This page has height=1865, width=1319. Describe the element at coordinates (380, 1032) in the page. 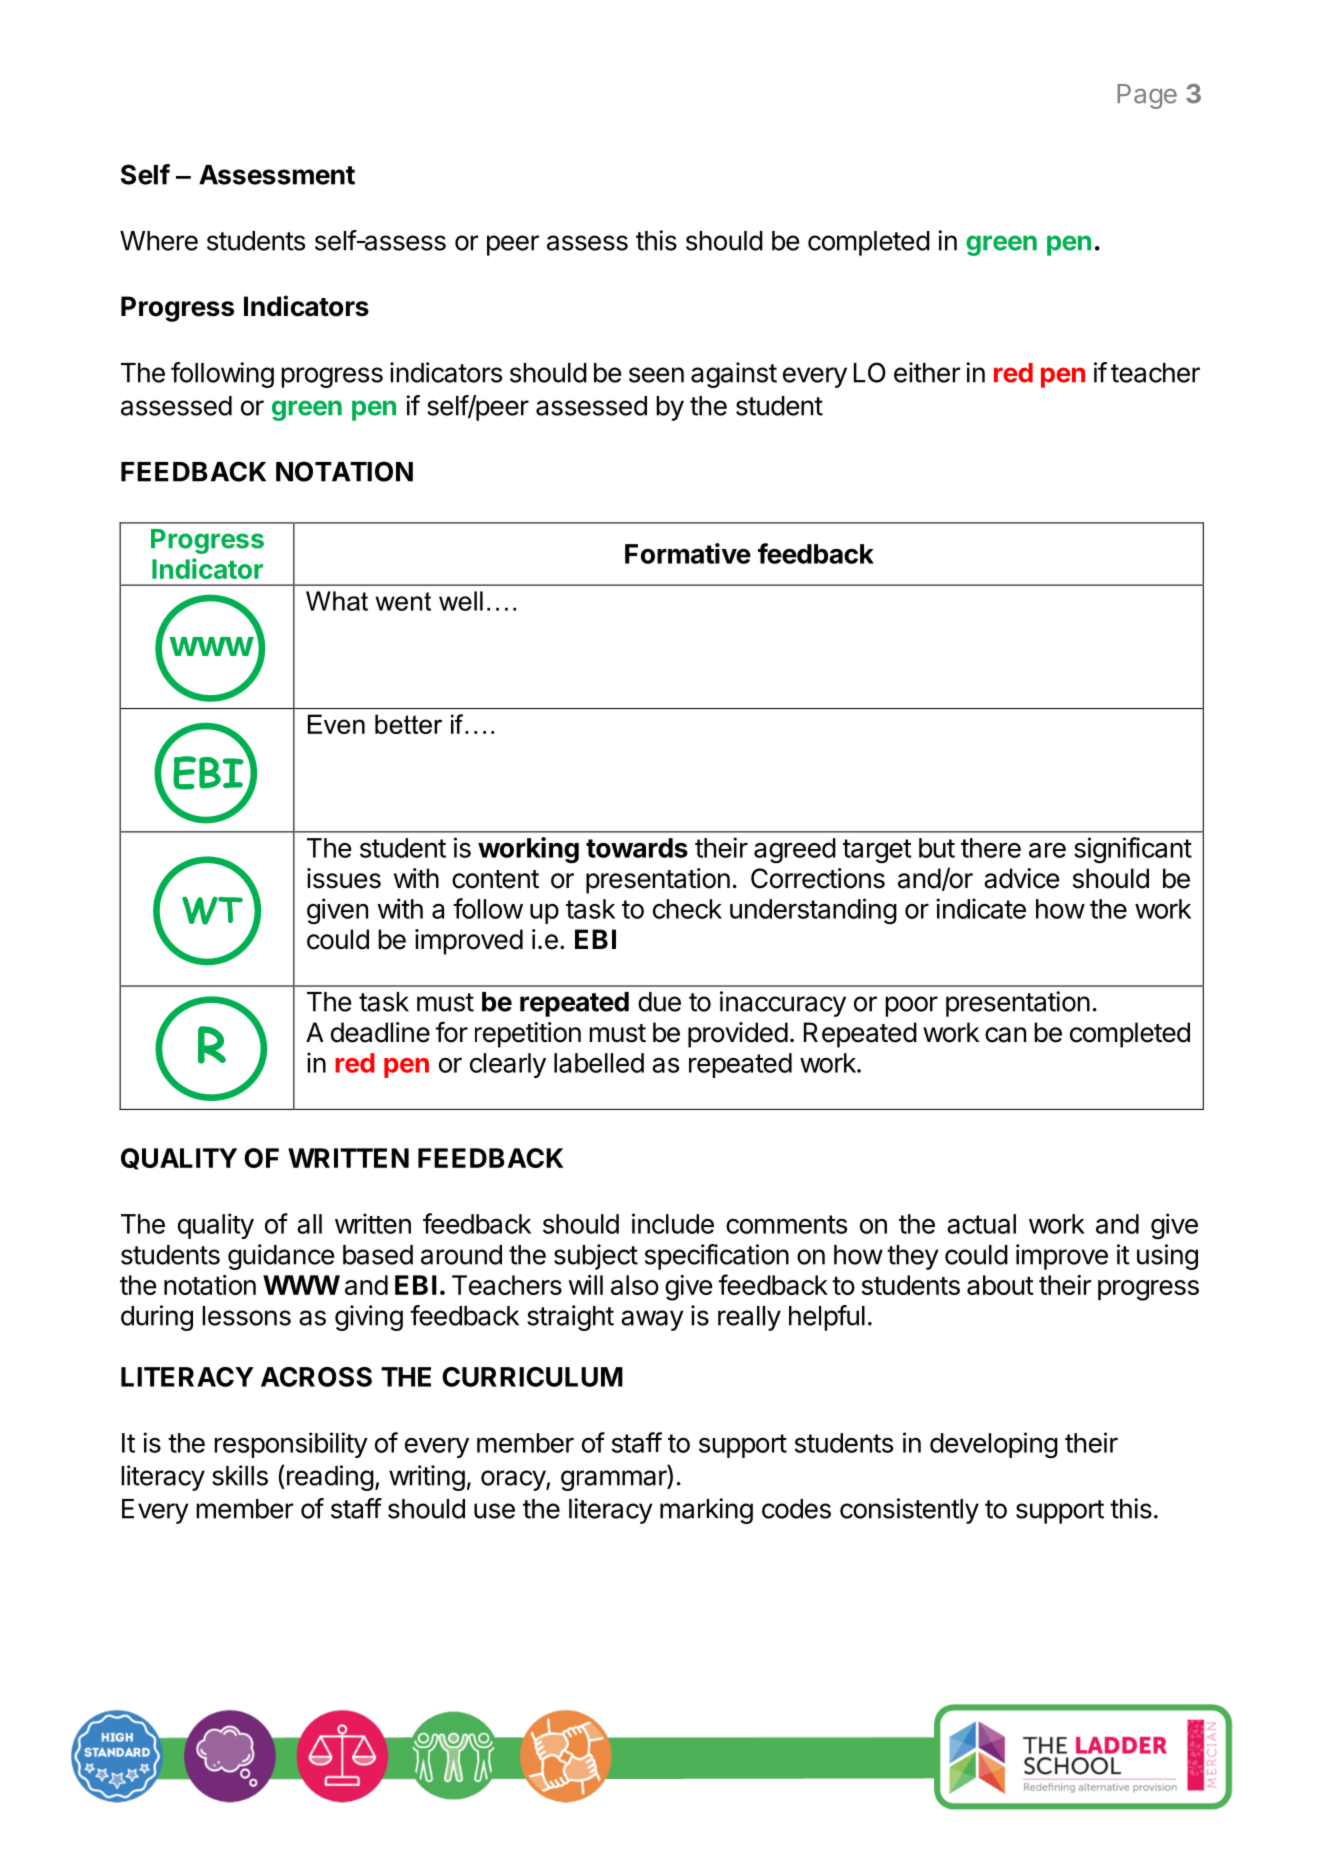

I see `deadline` at that location.
